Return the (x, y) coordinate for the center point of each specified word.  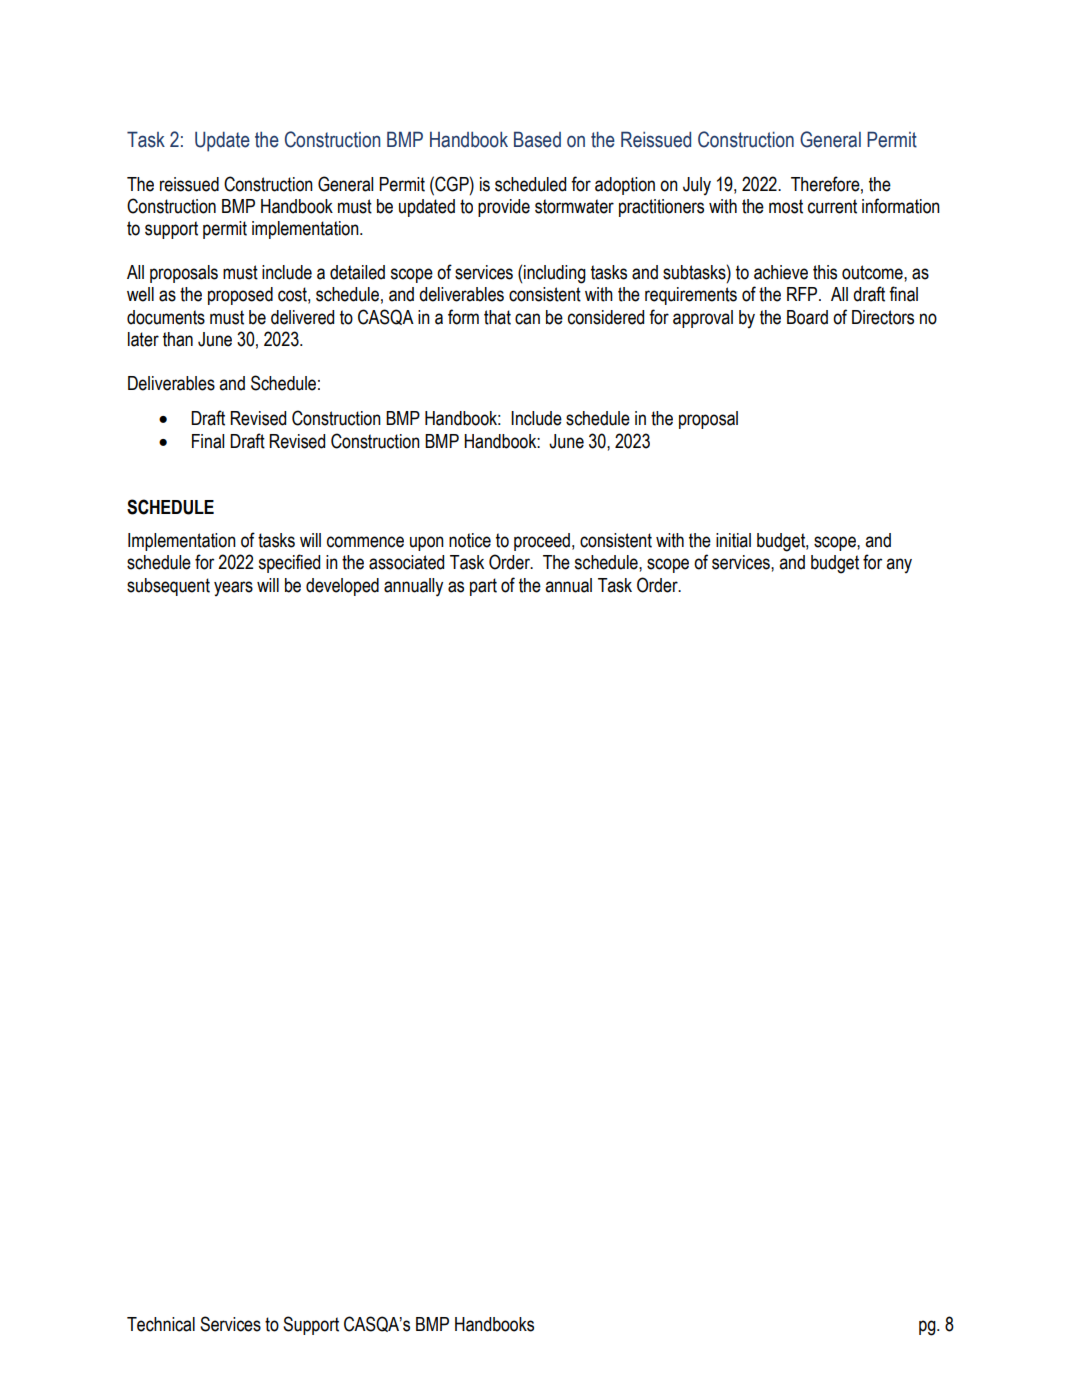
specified (289, 563)
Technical (161, 1324)
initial (733, 540)
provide (504, 208)
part (483, 587)
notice (470, 540)
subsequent (168, 587)
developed (342, 587)
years (233, 588)
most (786, 206)
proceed (542, 542)
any (899, 565)
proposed (240, 296)
